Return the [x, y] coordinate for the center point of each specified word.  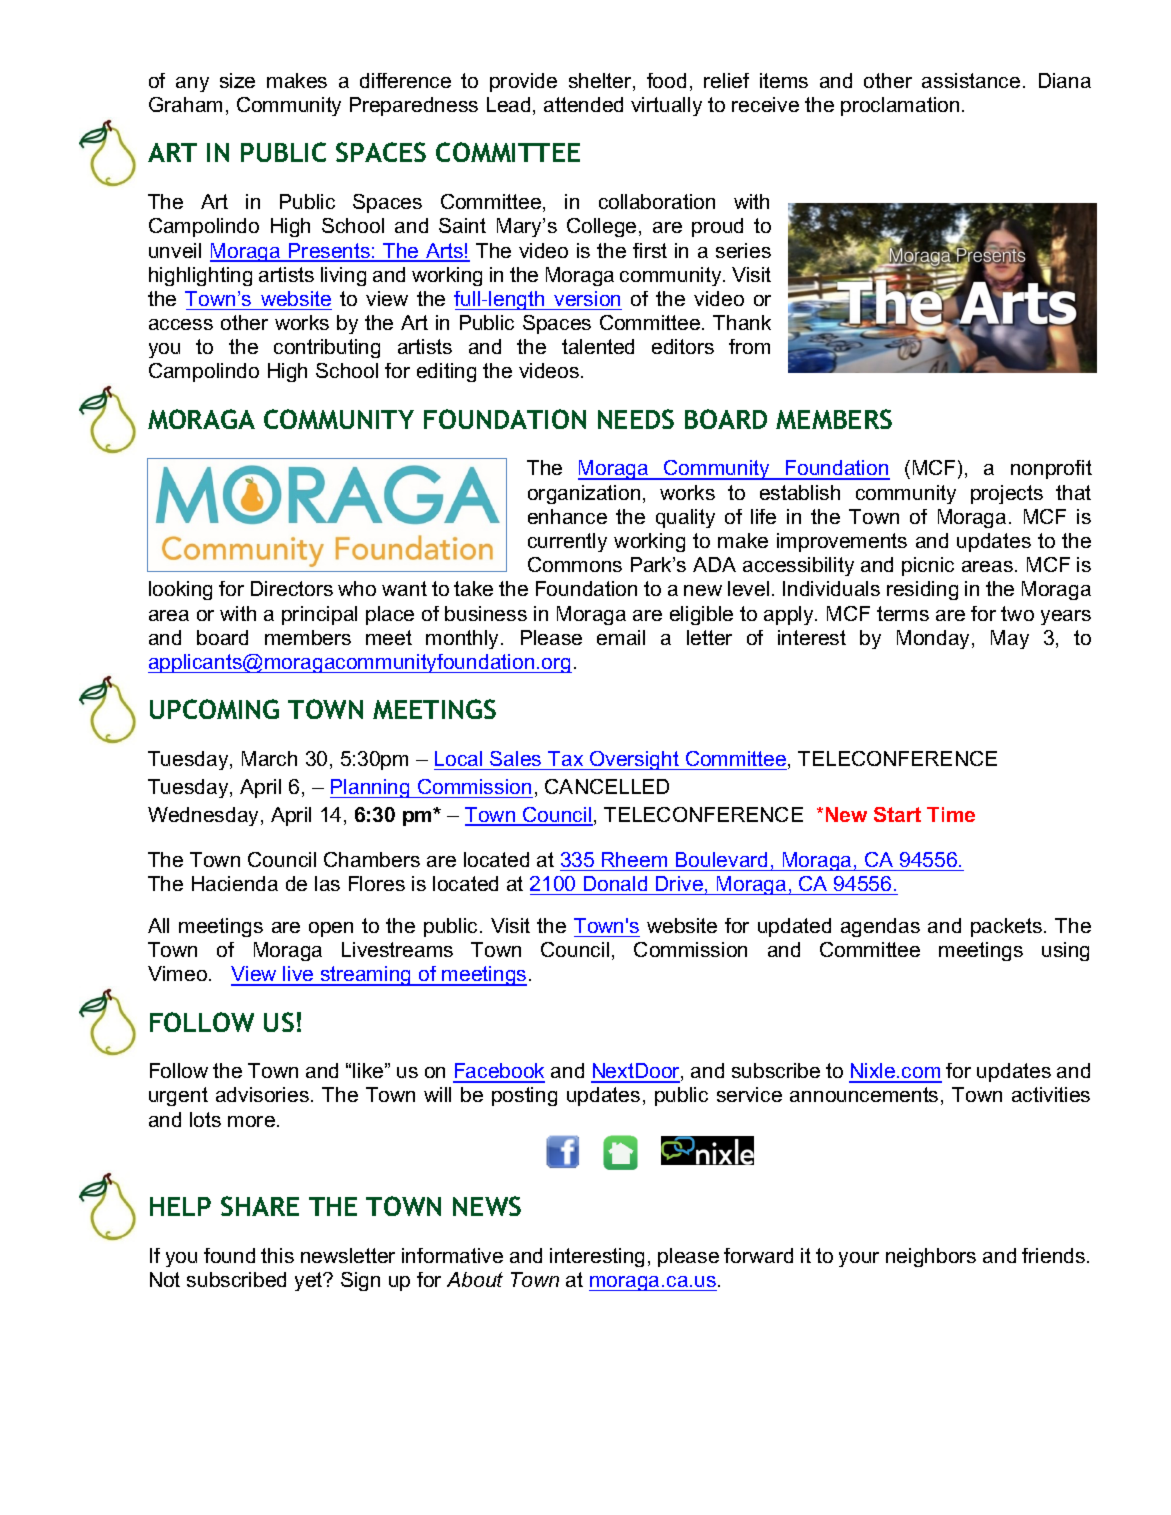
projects [1007, 494]
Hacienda [235, 883]
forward [758, 1255]
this [277, 1255]
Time [951, 814]
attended [583, 104]
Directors [292, 588]
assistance [971, 80]
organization [584, 494]
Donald [615, 883]
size [237, 80]
